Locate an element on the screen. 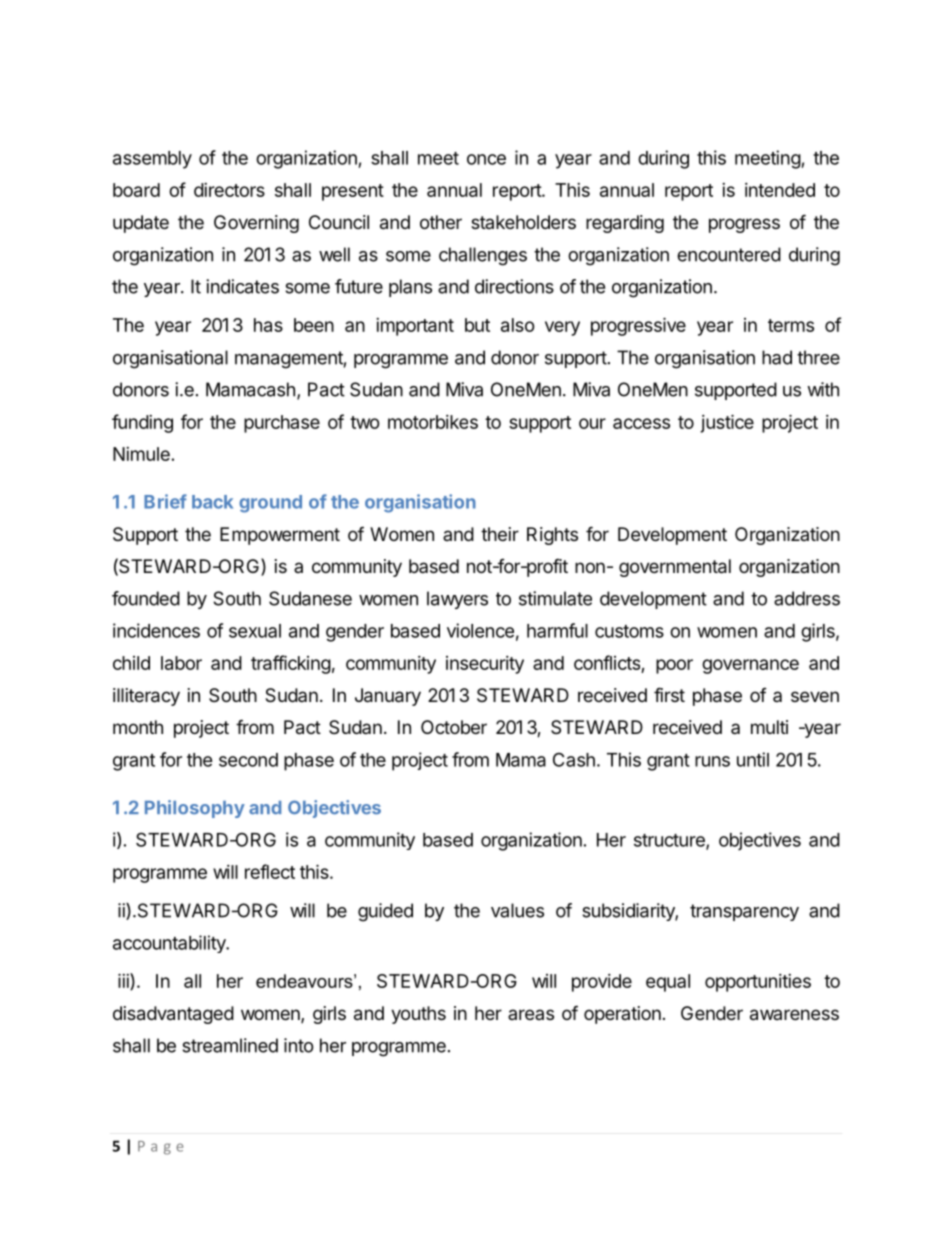  disadvantaged is located at coordinates (173, 1015).
